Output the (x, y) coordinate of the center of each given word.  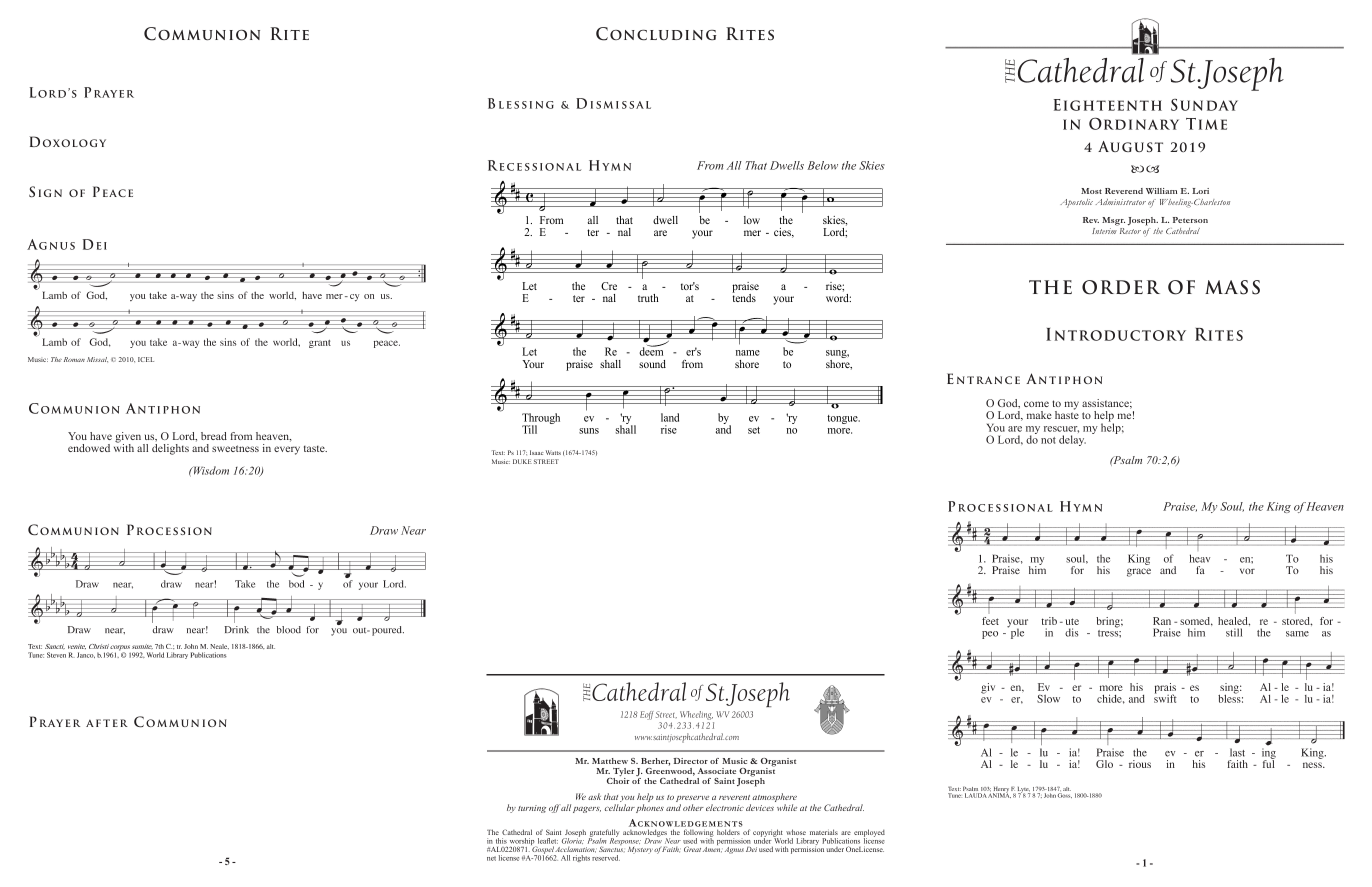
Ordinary (1134, 123)
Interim (1104, 231)
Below (822, 165)
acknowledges (645, 835)
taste (315, 448)
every (287, 450)
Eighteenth (1108, 105)
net (491, 858)
